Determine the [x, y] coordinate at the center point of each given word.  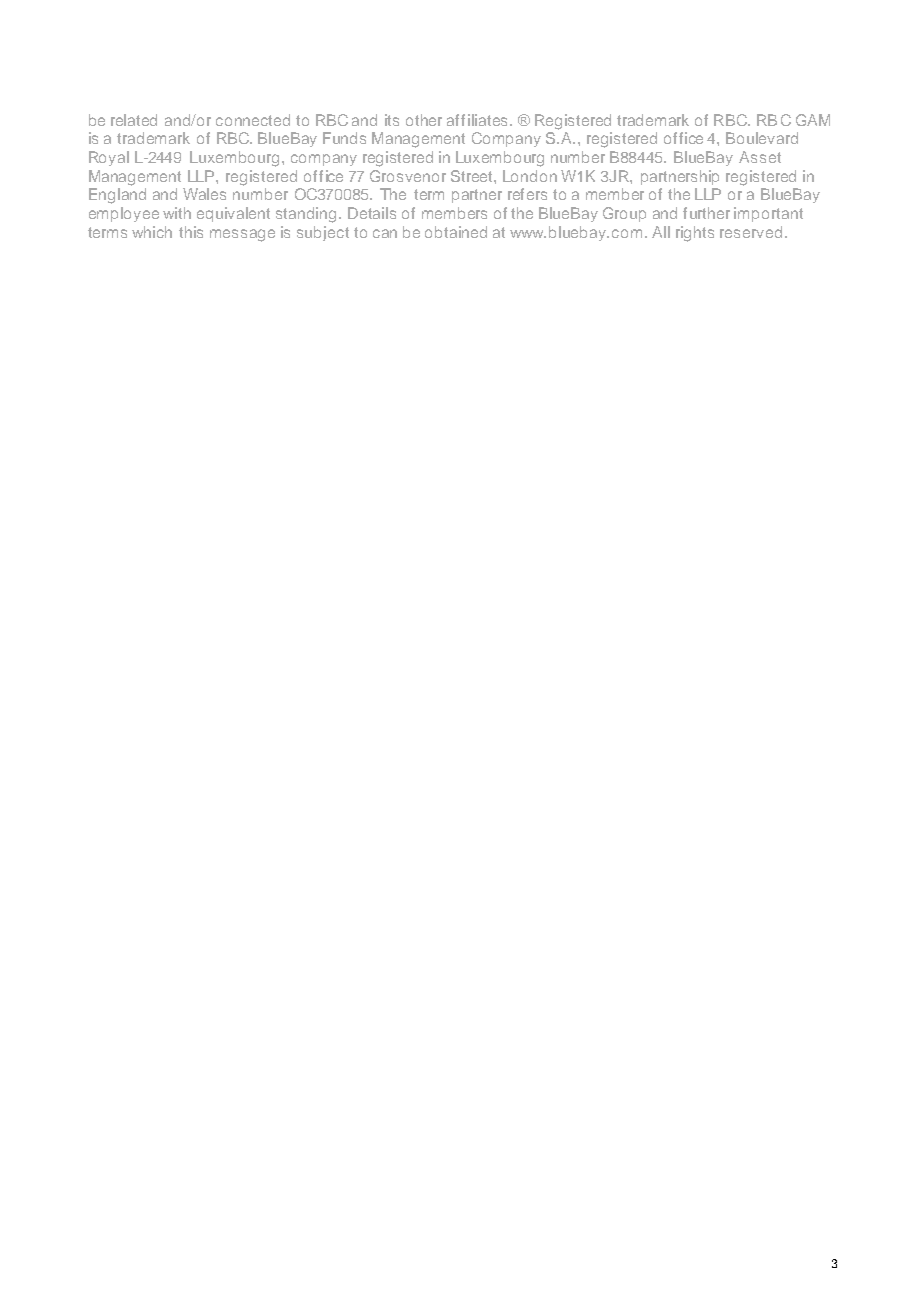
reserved [751, 232]
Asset [760, 157]
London [530, 176]
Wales [204, 194]
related [134, 120]
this [191, 232]
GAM [813, 120]
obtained [456, 232]
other [424, 120]
